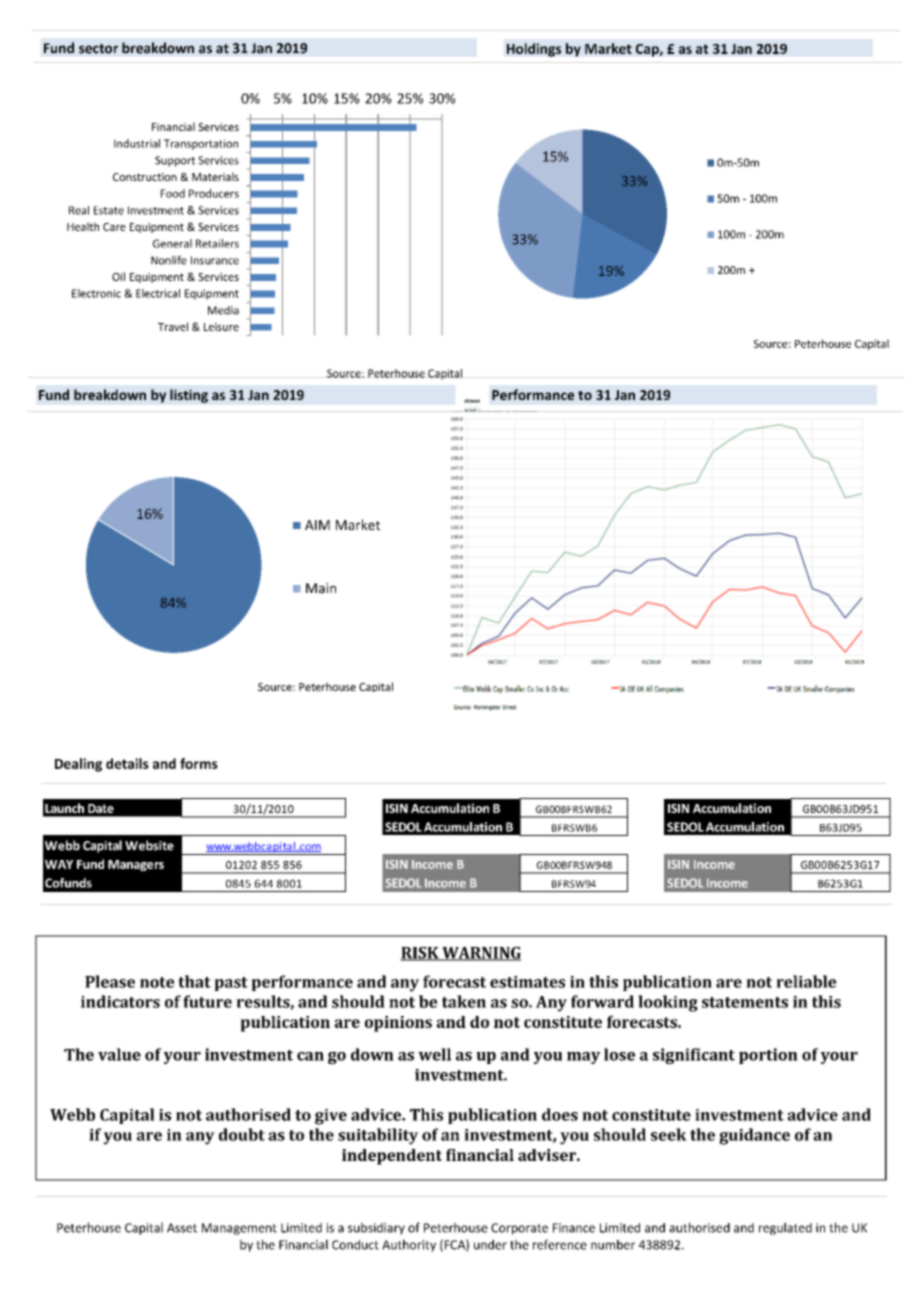  I want to click on reliable, so click(806, 981).
